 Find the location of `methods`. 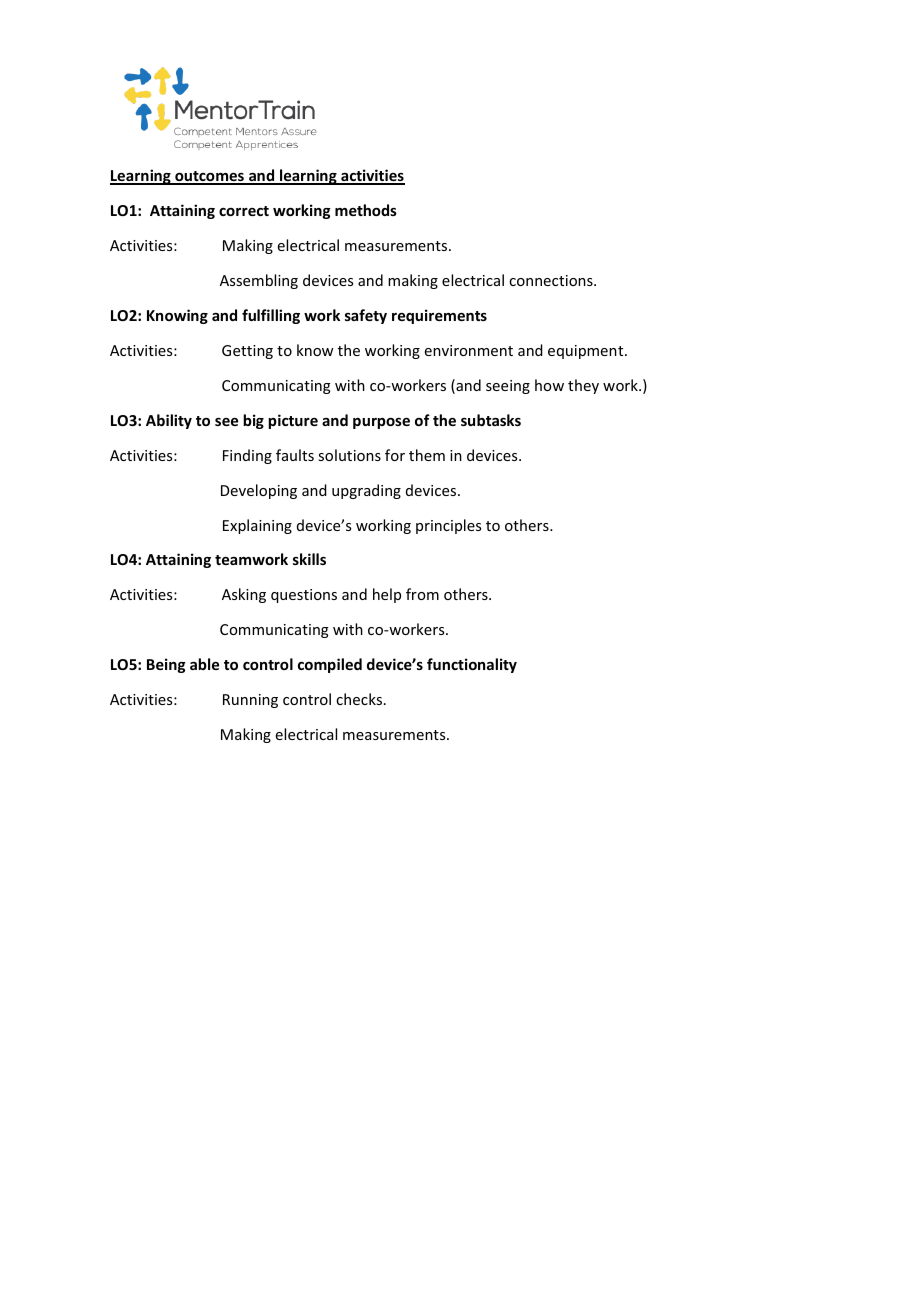

methods is located at coordinates (366, 210).
